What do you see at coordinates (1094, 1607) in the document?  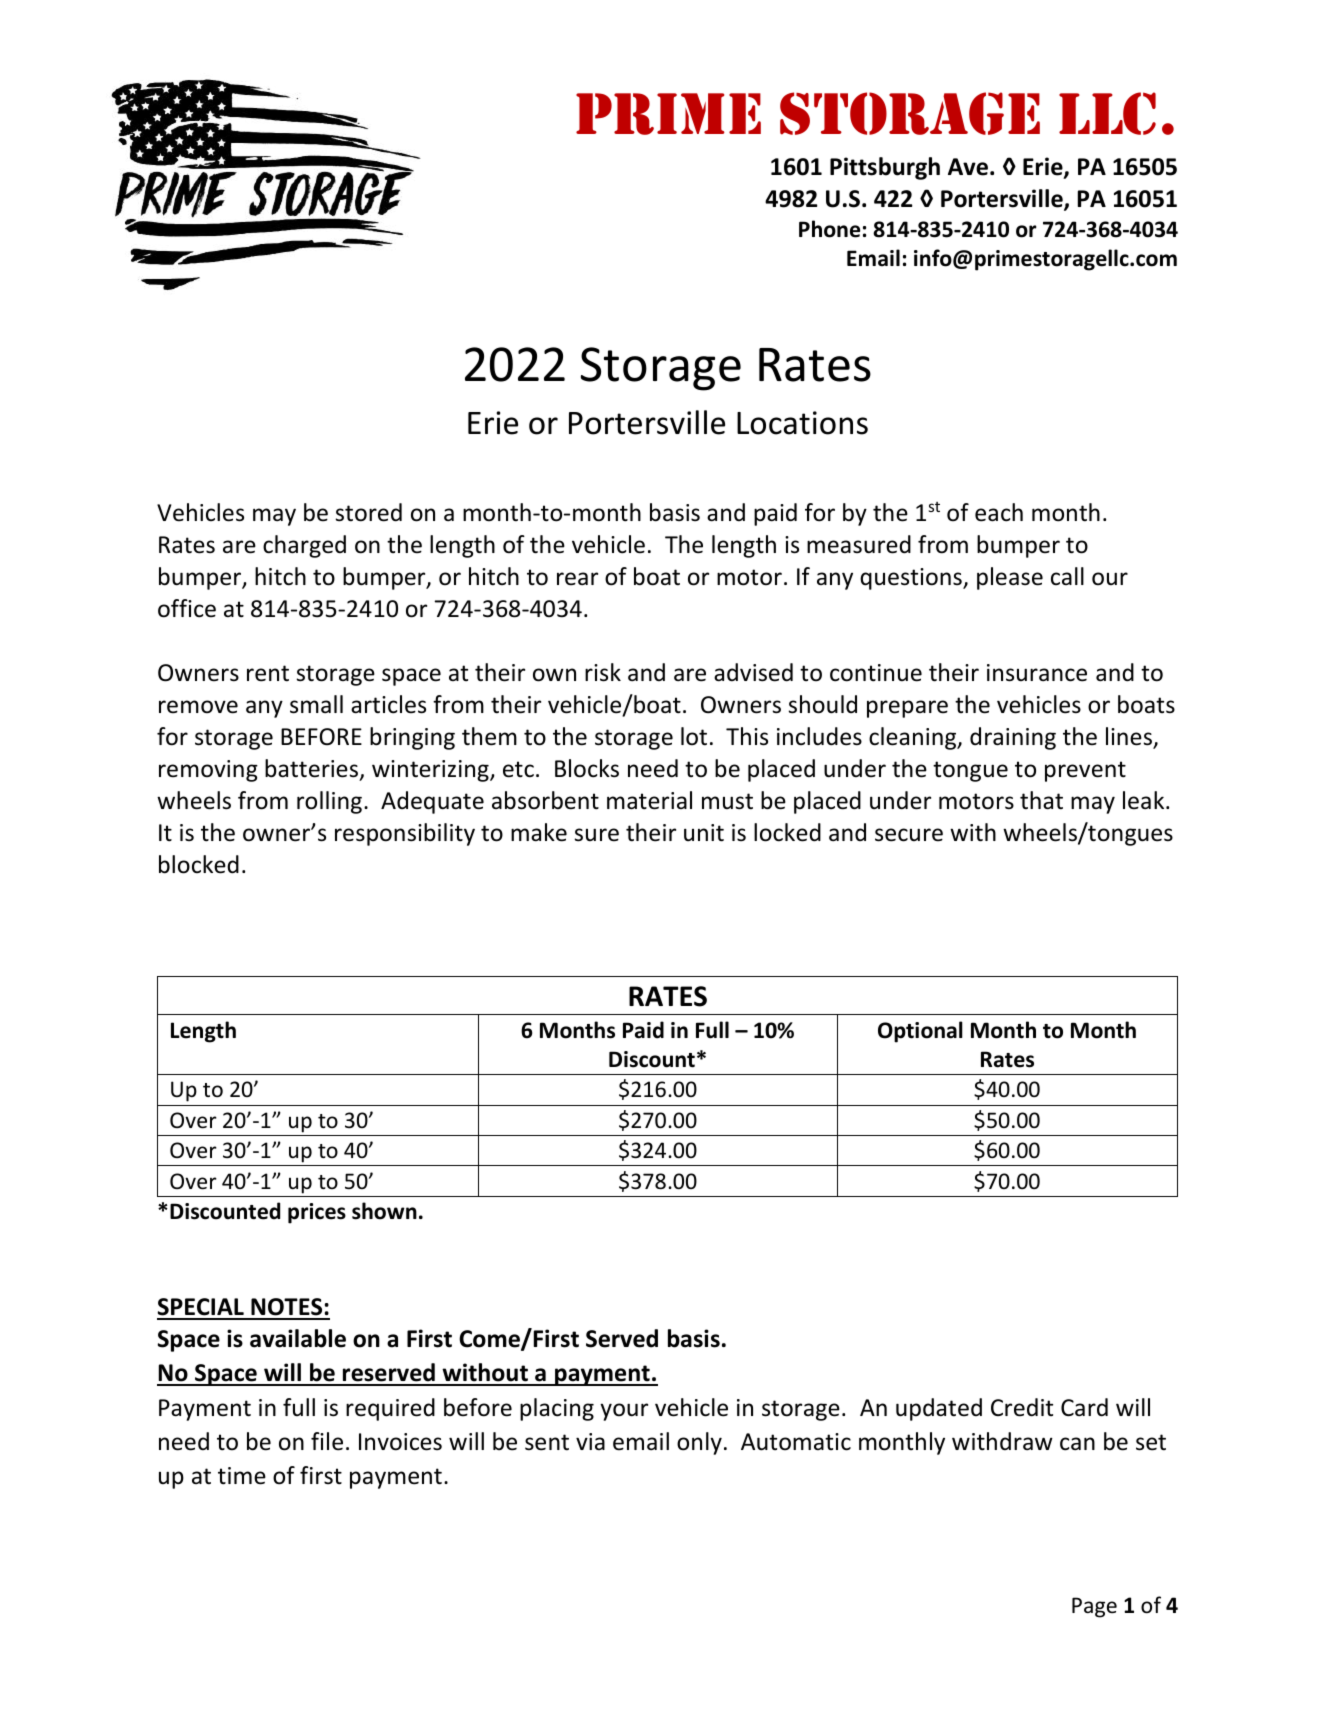 I see `Page` at bounding box center [1094, 1607].
